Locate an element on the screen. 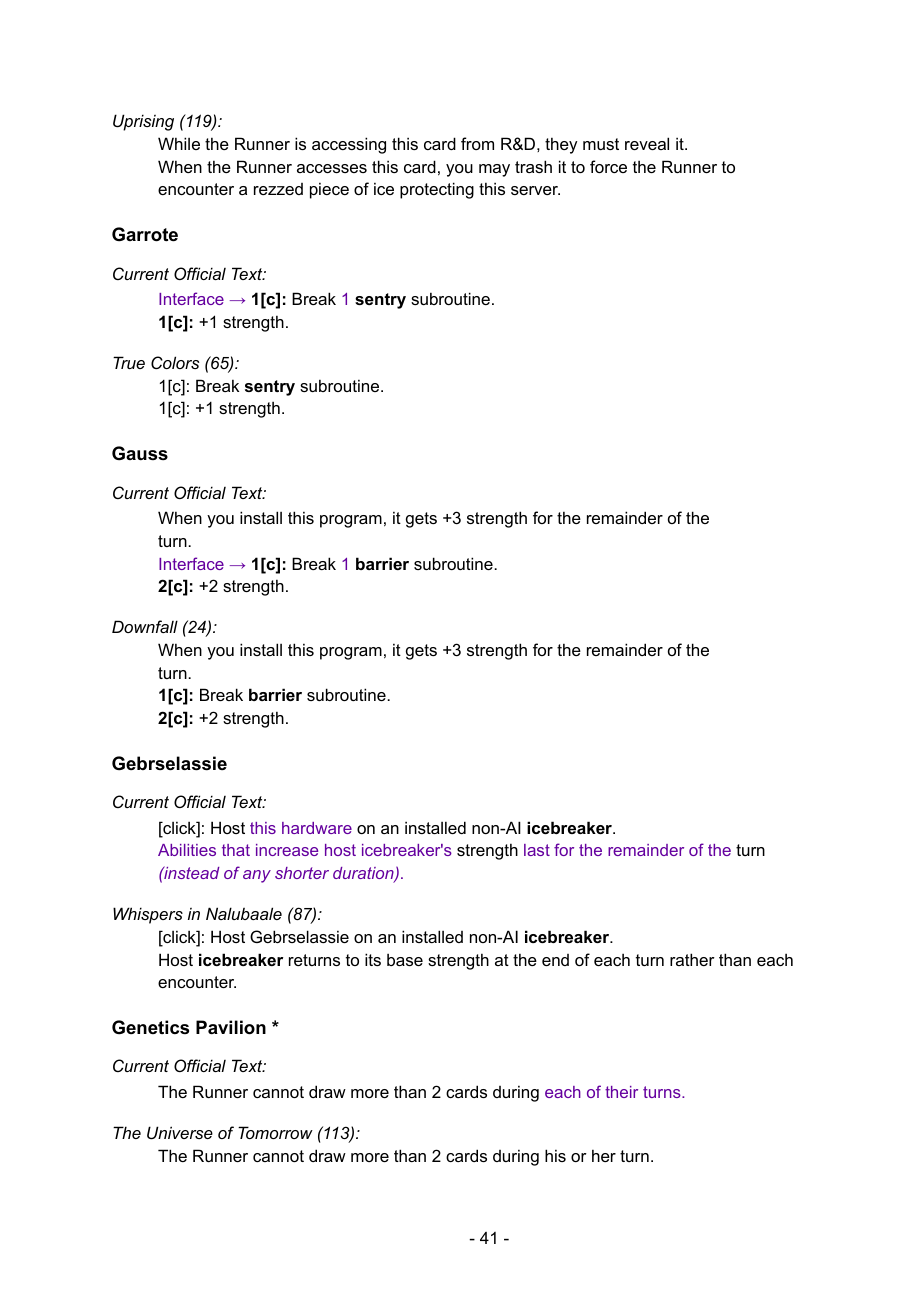 This screenshot has height=1307, width=924. Abilities is located at coordinates (187, 850).
